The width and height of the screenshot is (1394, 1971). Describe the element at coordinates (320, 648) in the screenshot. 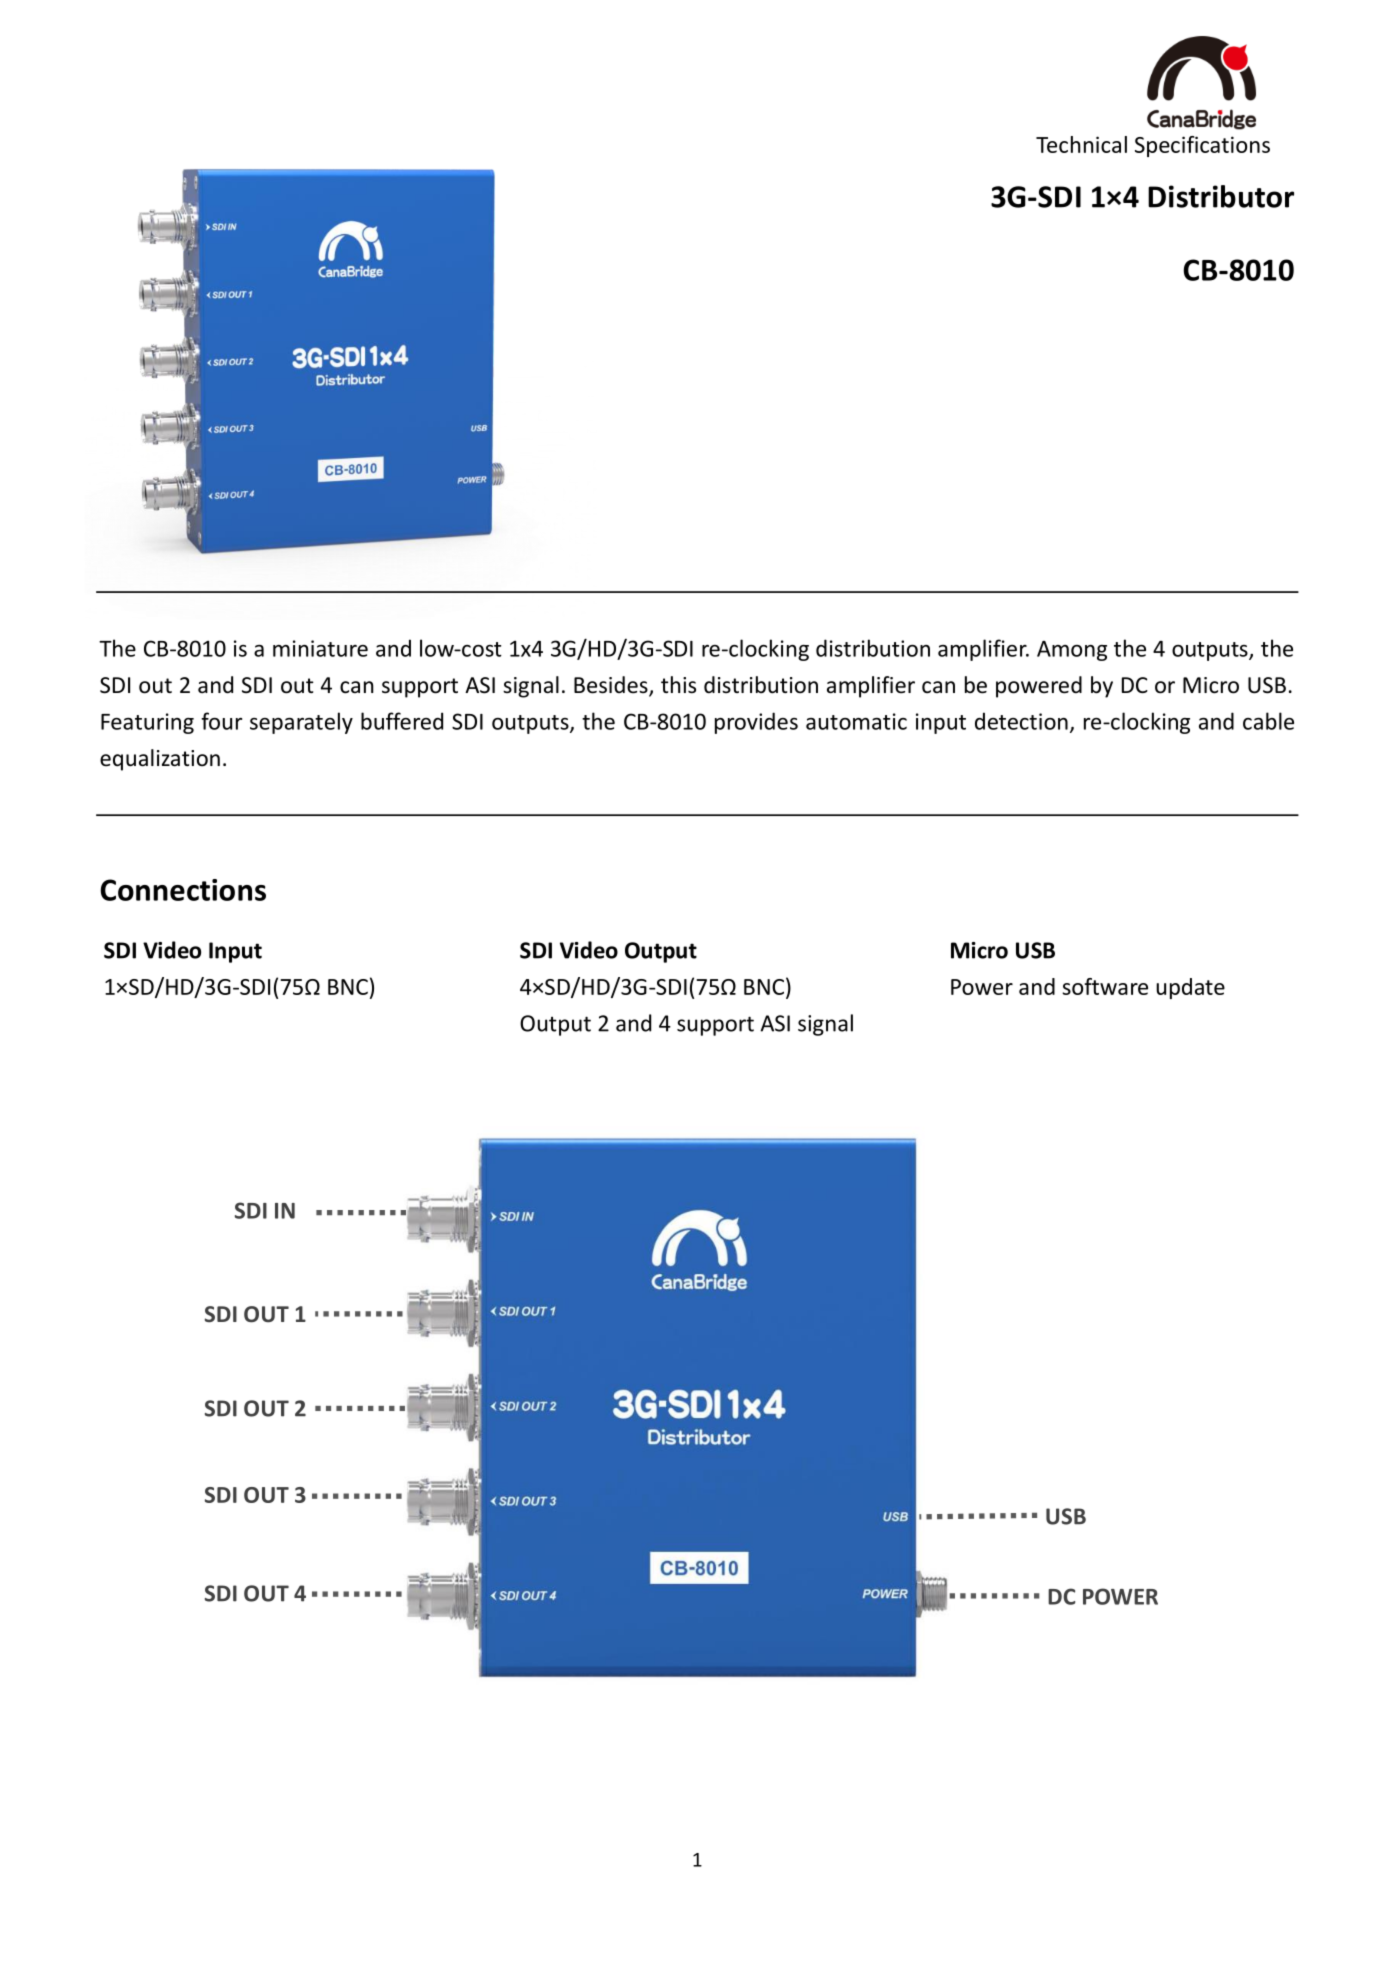

I see `miniature` at that location.
